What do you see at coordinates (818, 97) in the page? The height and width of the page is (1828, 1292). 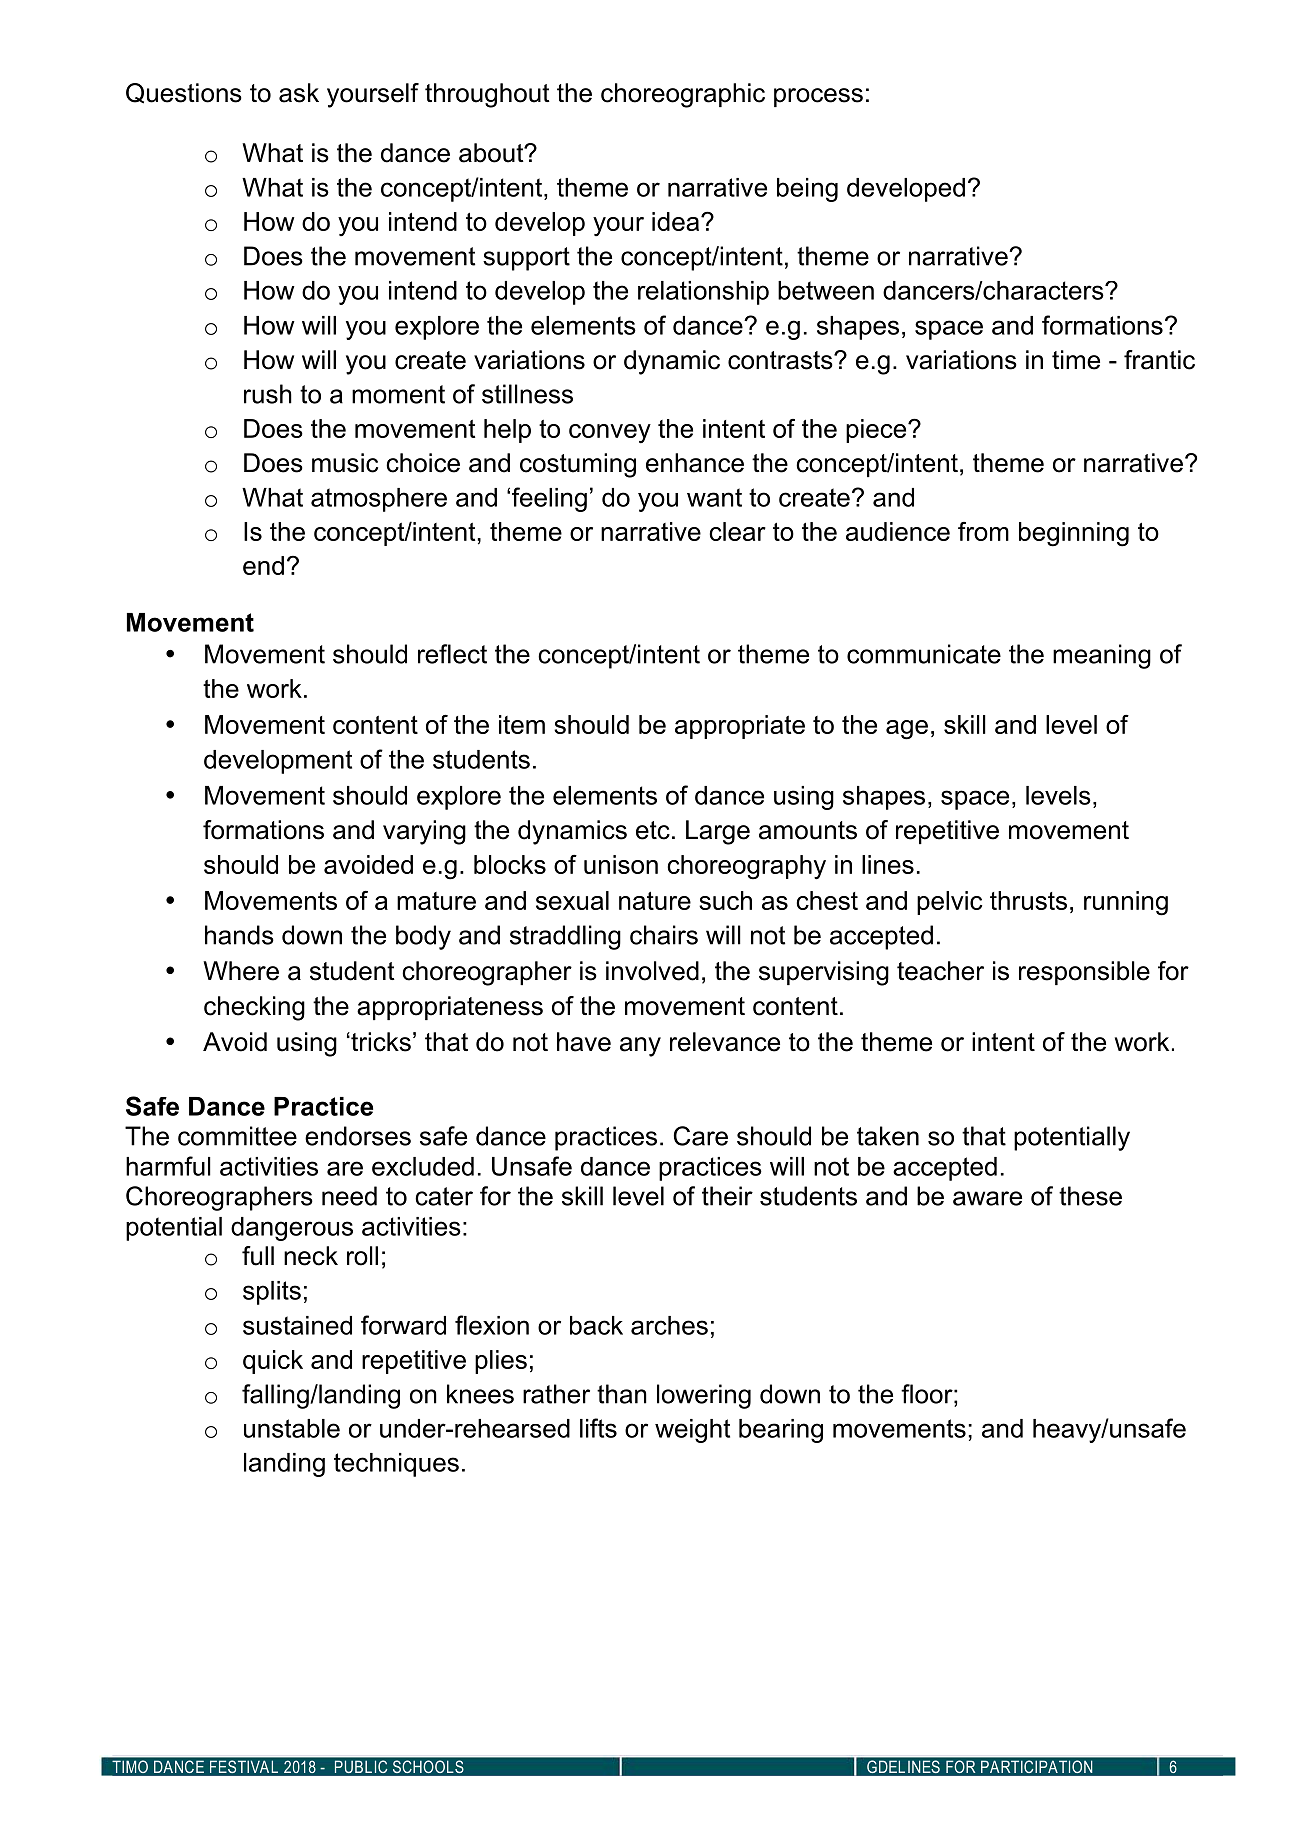 I see `process` at bounding box center [818, 97].
